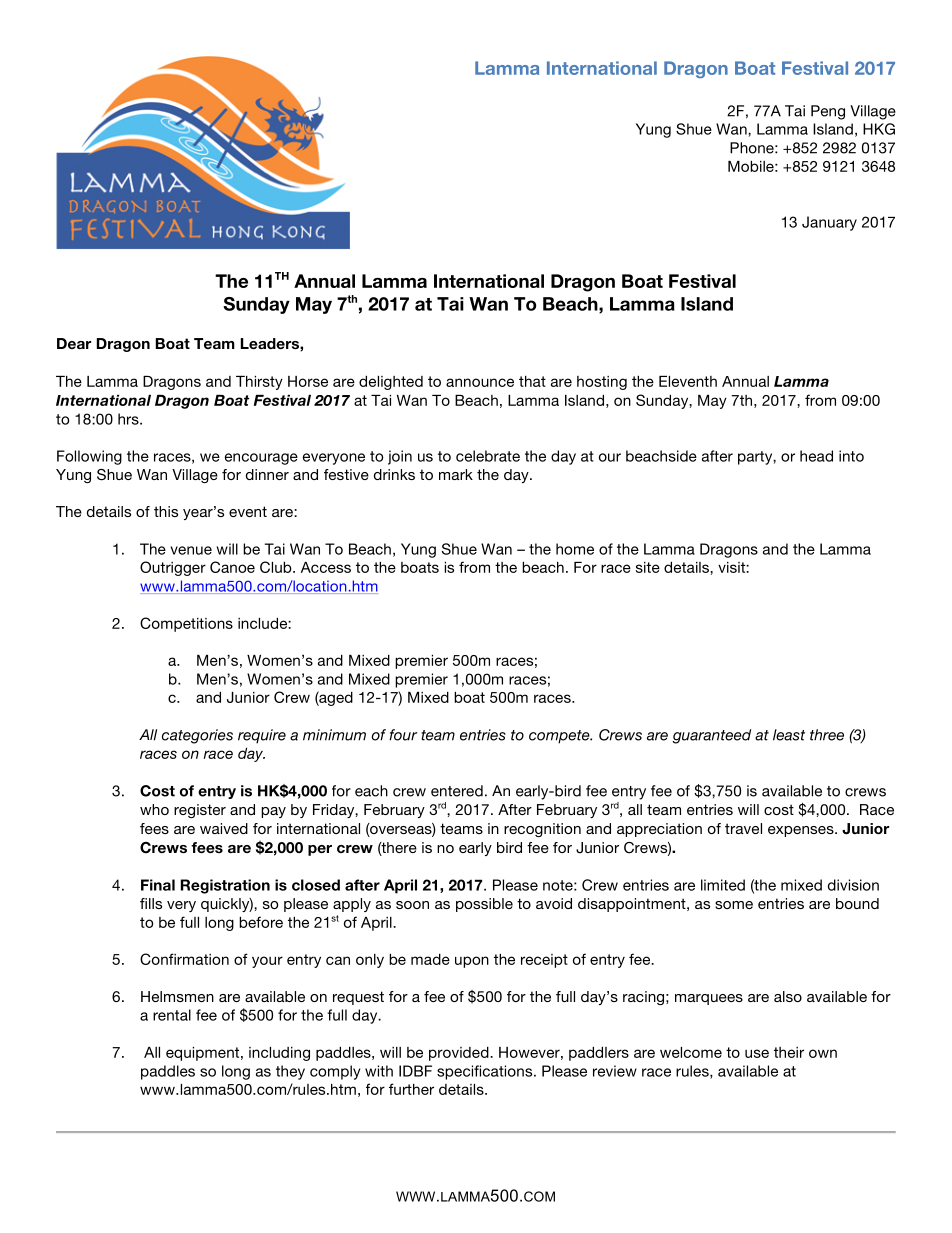 The height and width of the page is (1233, 952). What do you see at coordinates (757, 1053) in the page?
I see `use` at bounding box center [757, 1053].
